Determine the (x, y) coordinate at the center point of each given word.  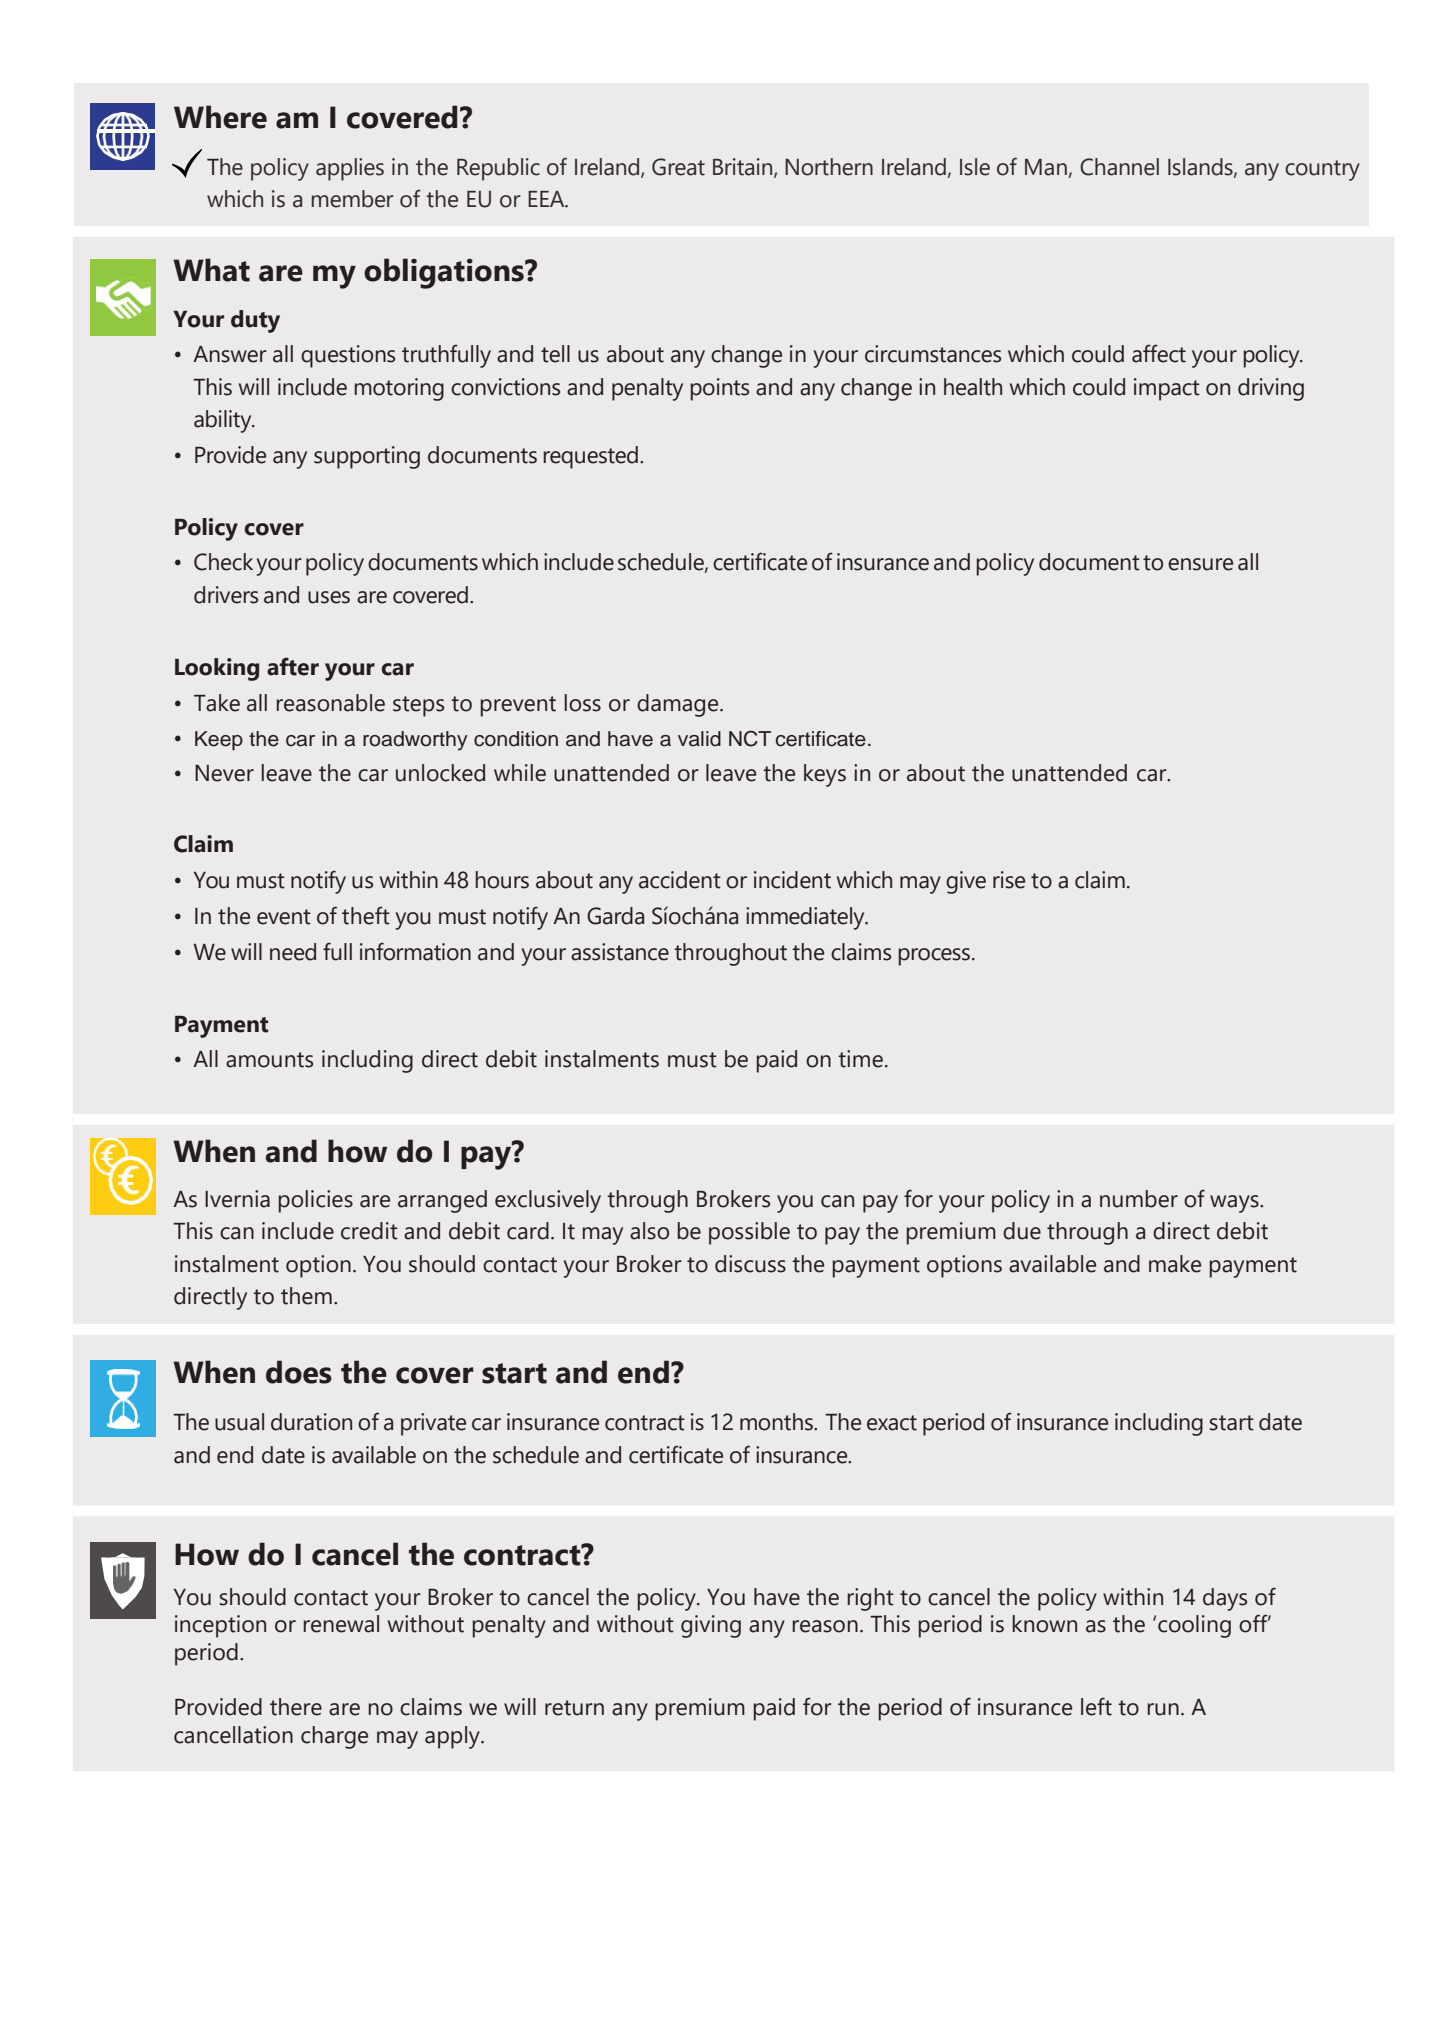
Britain (744, 167)
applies (350, 169)
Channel (1119, 167)
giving (711, 1626)
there (296, 1707)
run (1163, 1709)
